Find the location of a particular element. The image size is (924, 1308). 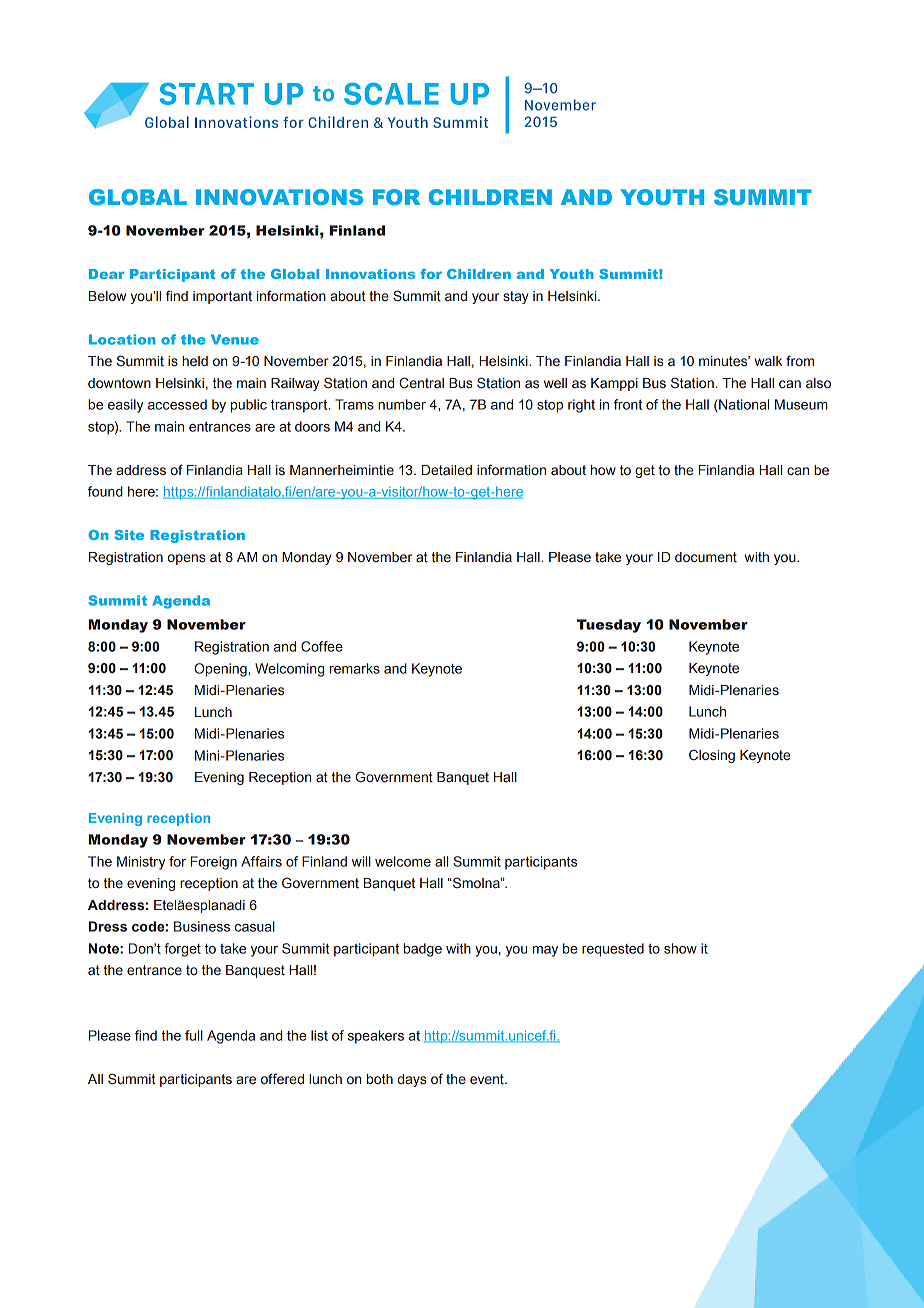

document is located at coordinates (706, 557).
